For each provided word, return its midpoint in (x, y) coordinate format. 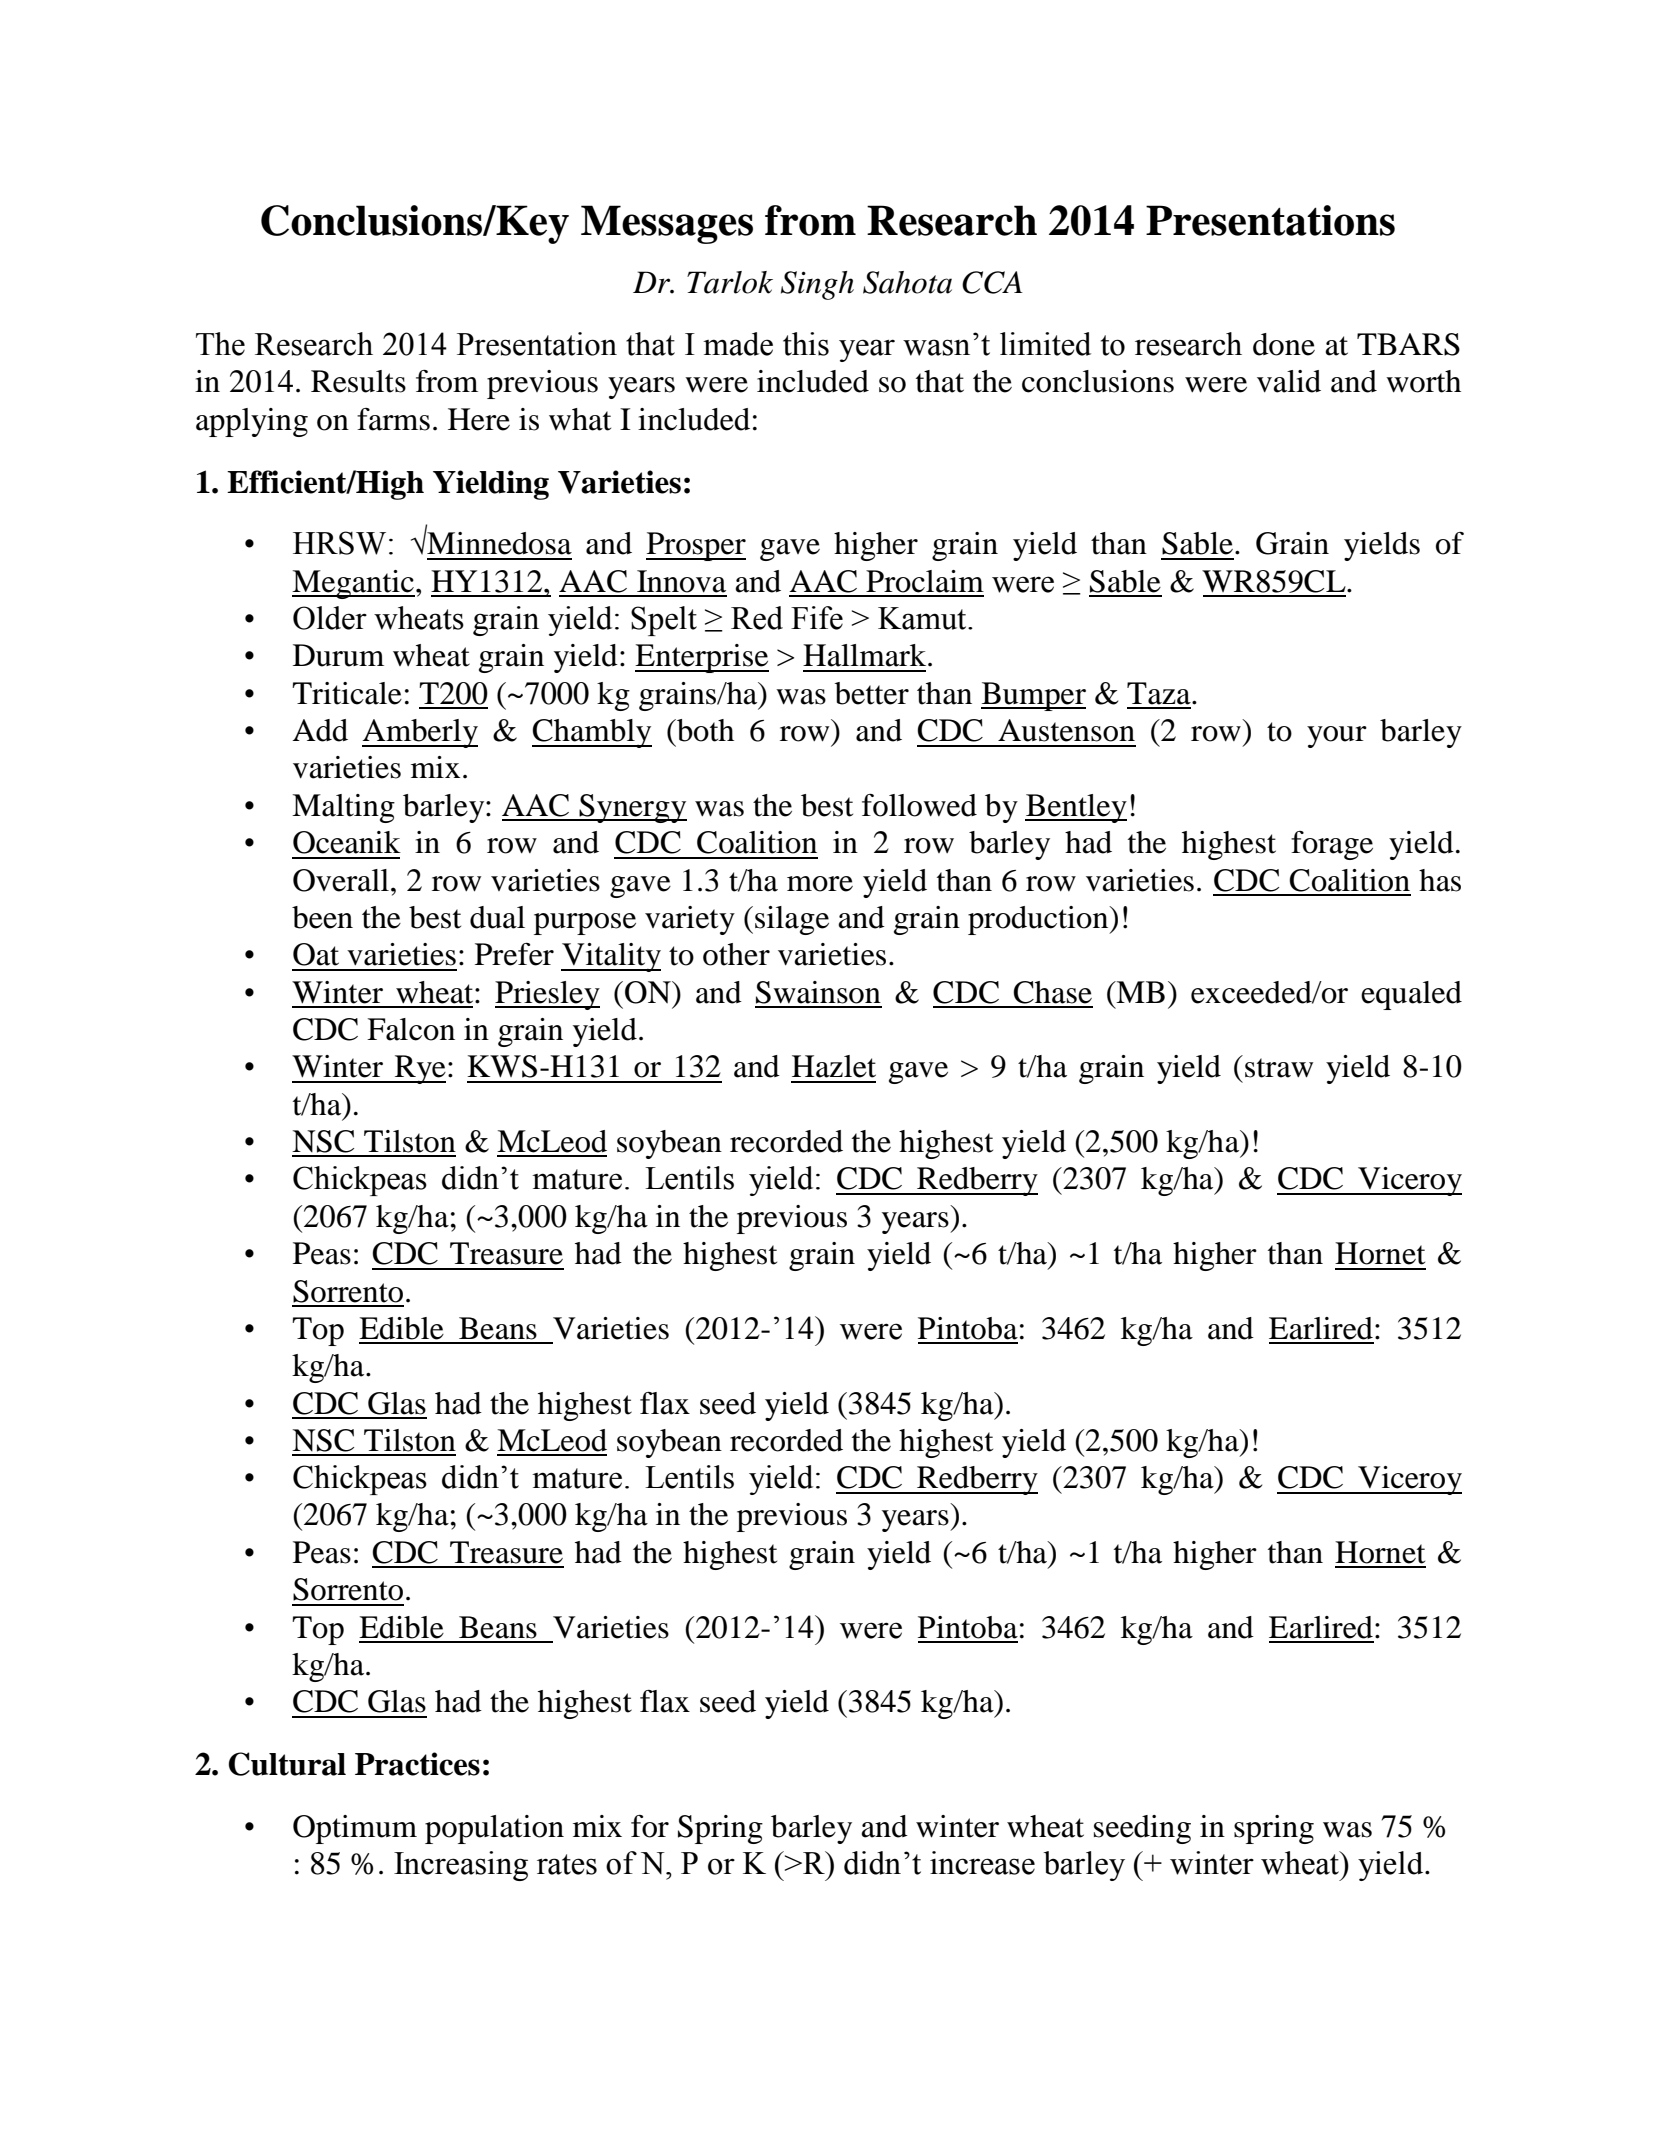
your (1337, 737)
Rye (419, 1069)
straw (1279, 1068)
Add (320, 730)
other (736, 954)
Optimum (355, 1829)
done (1284, 344)
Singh (817, 285)
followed (919, 805)
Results (358, 381)
